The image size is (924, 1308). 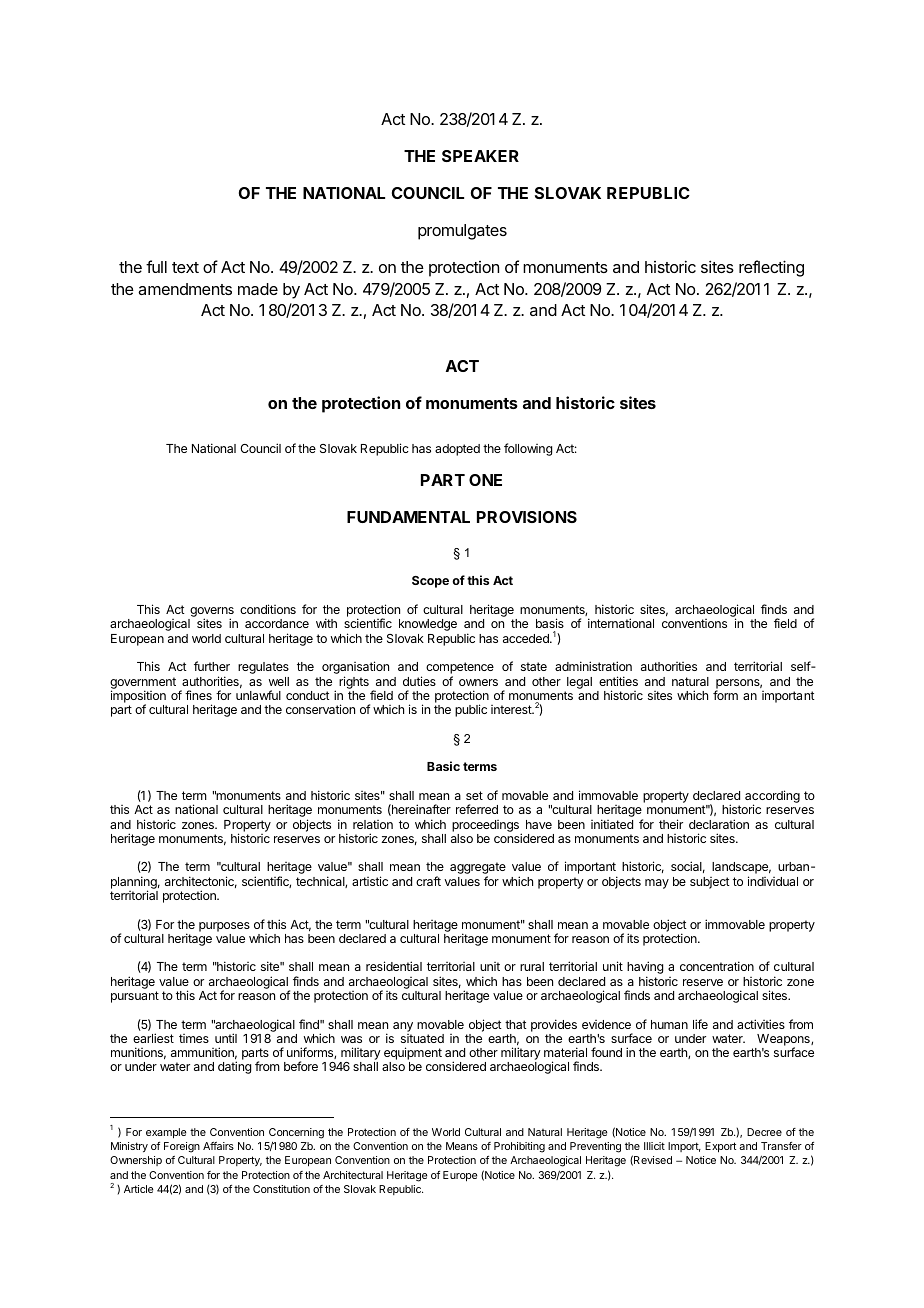 What do you see at coordinates (428, 881) in the screenshot?
I see `craft` at bounding box center [428, 881].
